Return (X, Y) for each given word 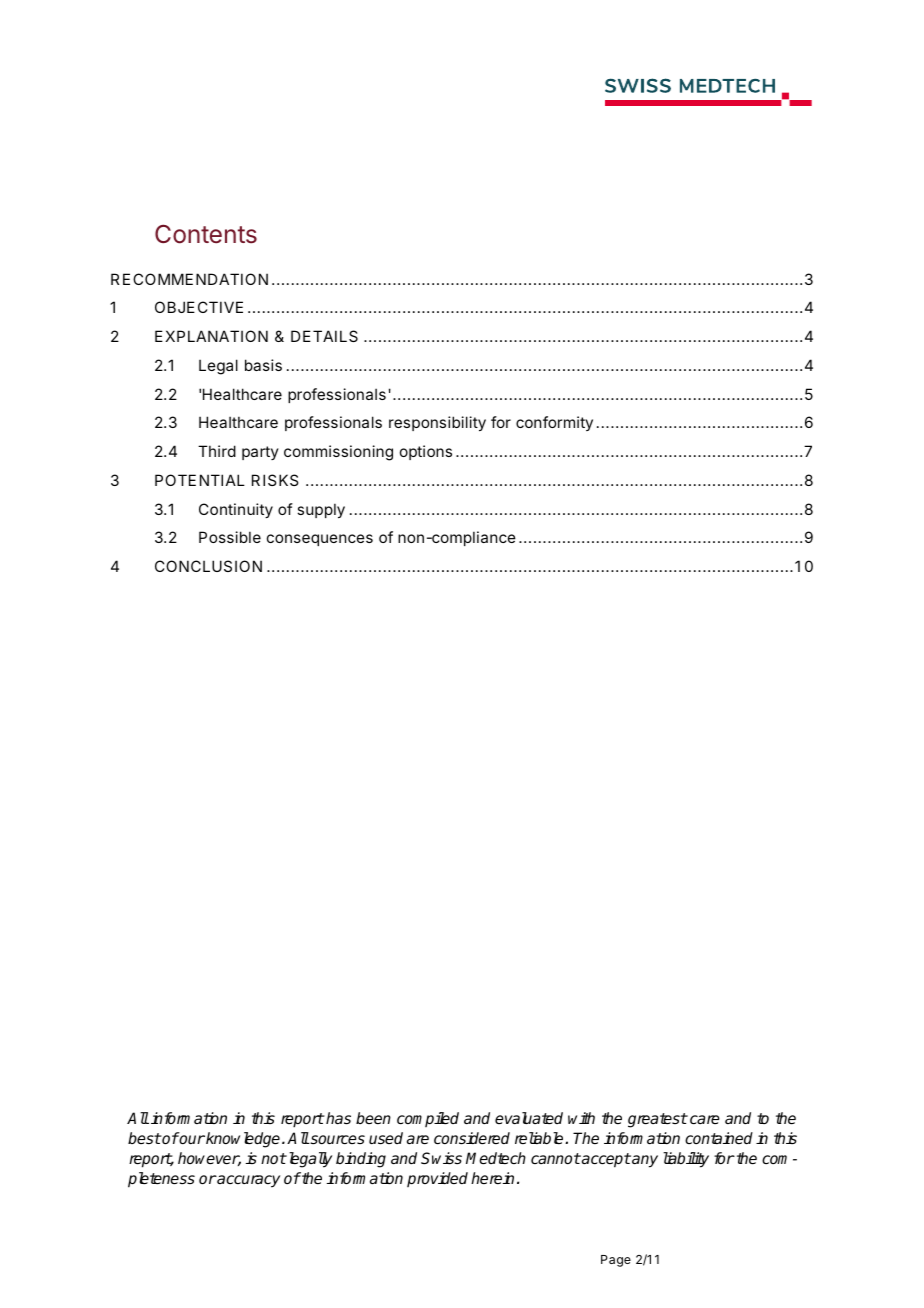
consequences (320, 540)
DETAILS (324, 336)
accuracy (248, 1181)
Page (616, 1261)
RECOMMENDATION (189, 279)
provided (437, 1179)
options (426, 452)
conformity (554, 423)
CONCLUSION (208, 566)
